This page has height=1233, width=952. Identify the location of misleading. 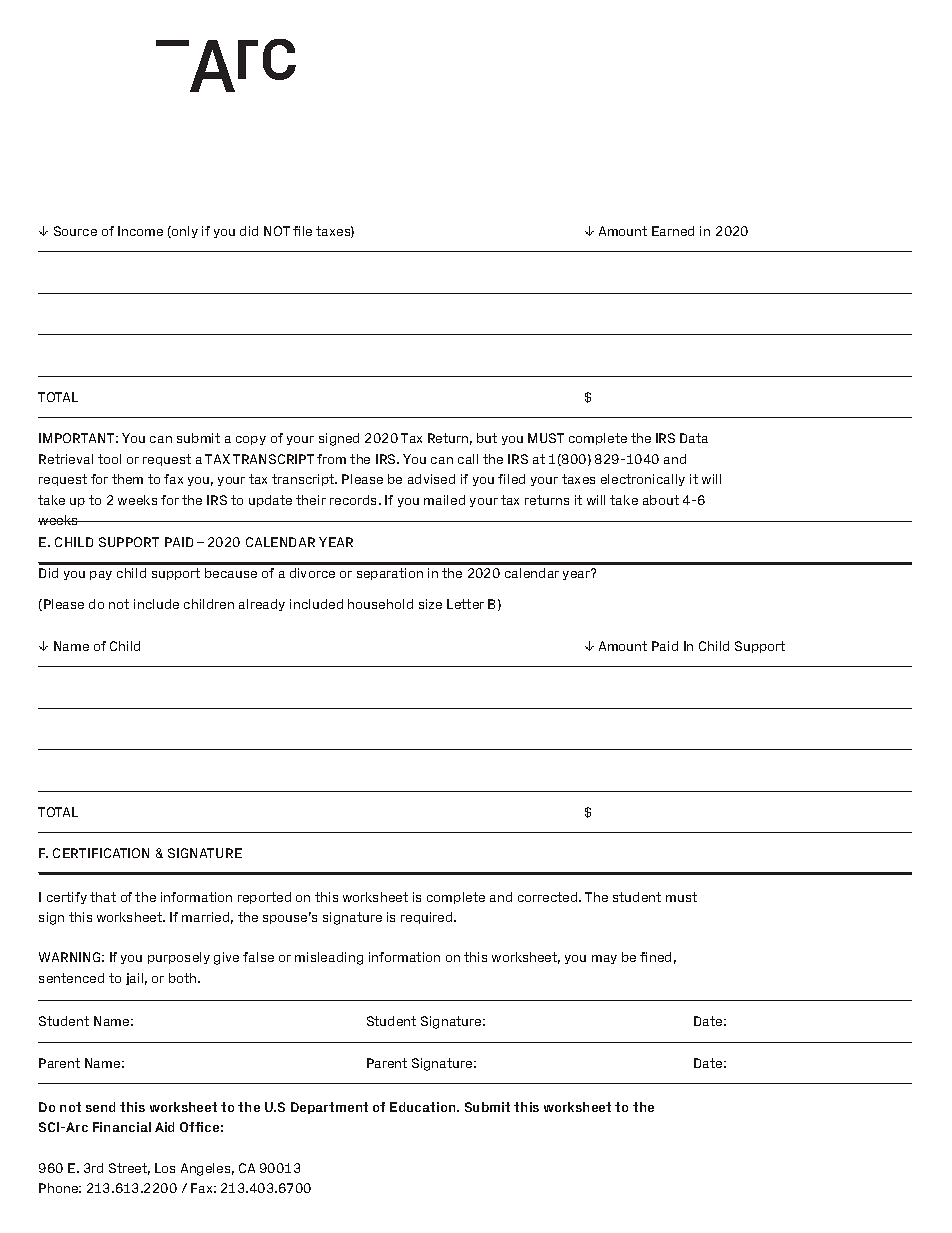
(329, 958).
